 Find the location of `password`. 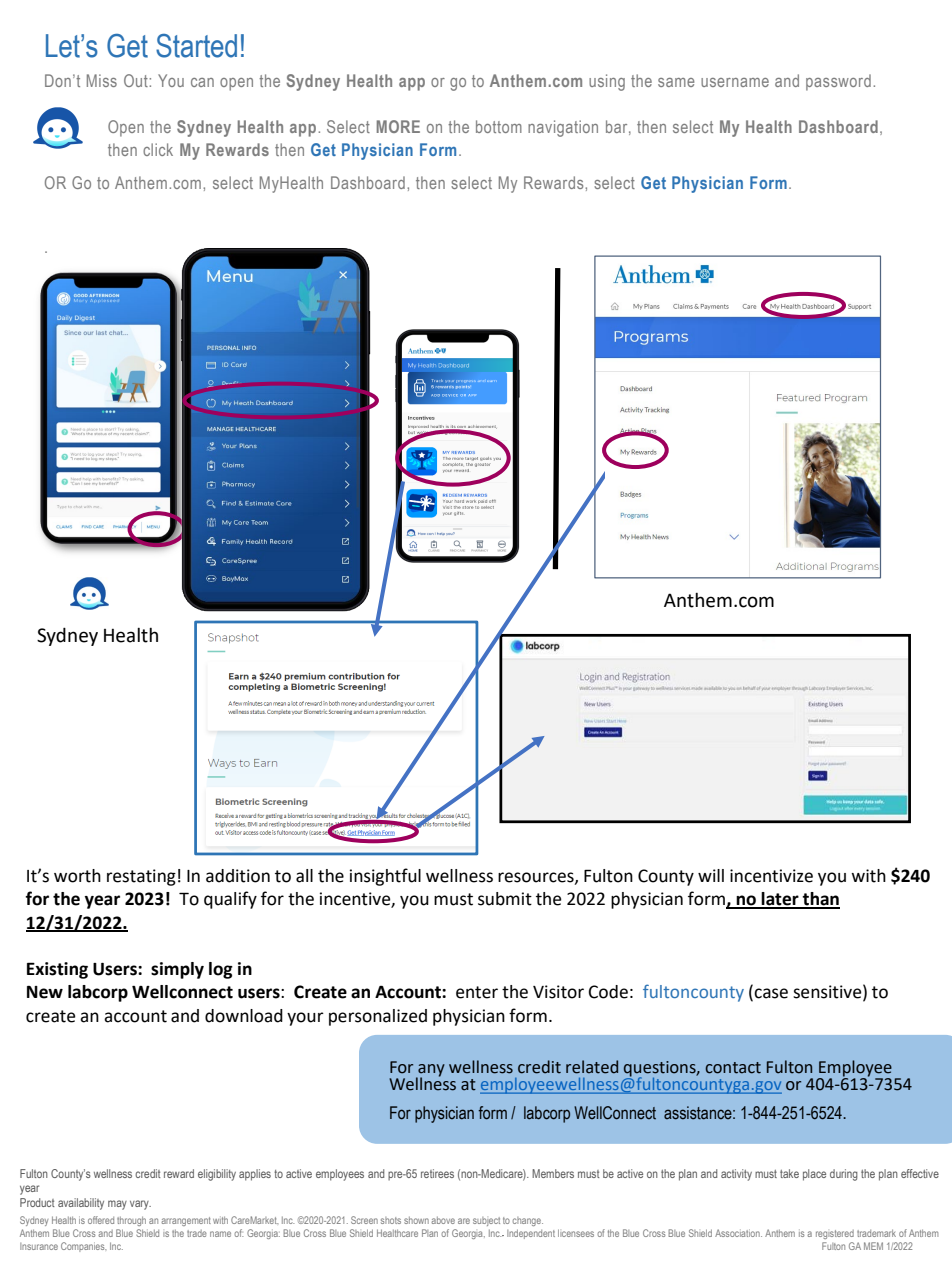

password is located at coordinates (838, 82).
